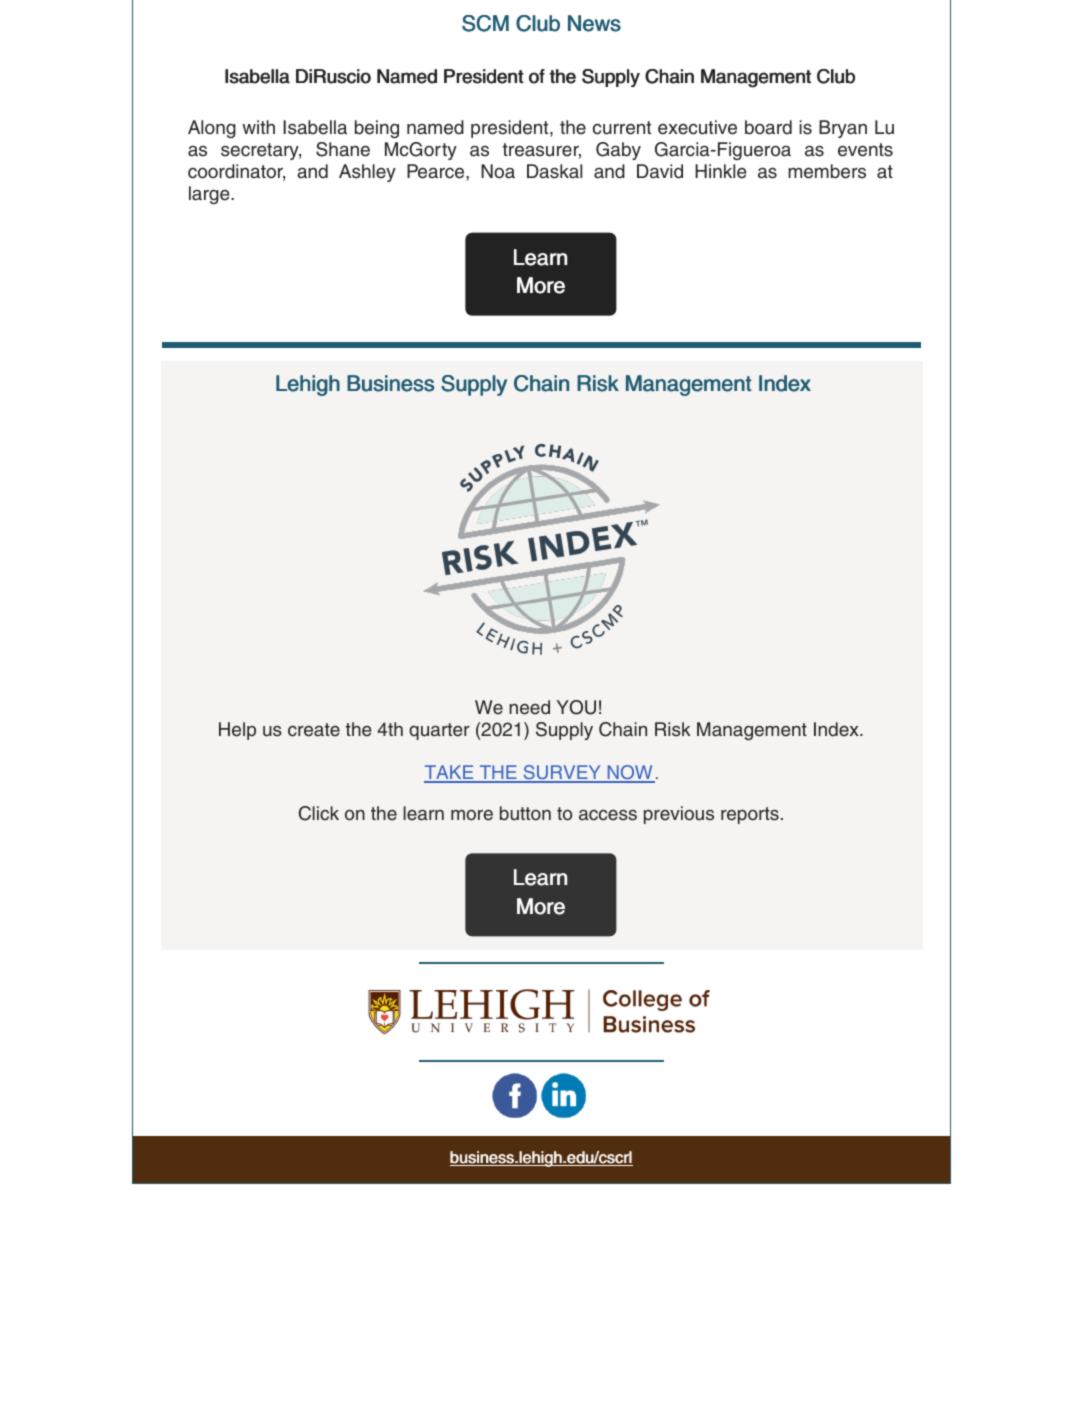  Describe the element at coordinates (319, 813) in the screenshot. I see `Click` at that location.
